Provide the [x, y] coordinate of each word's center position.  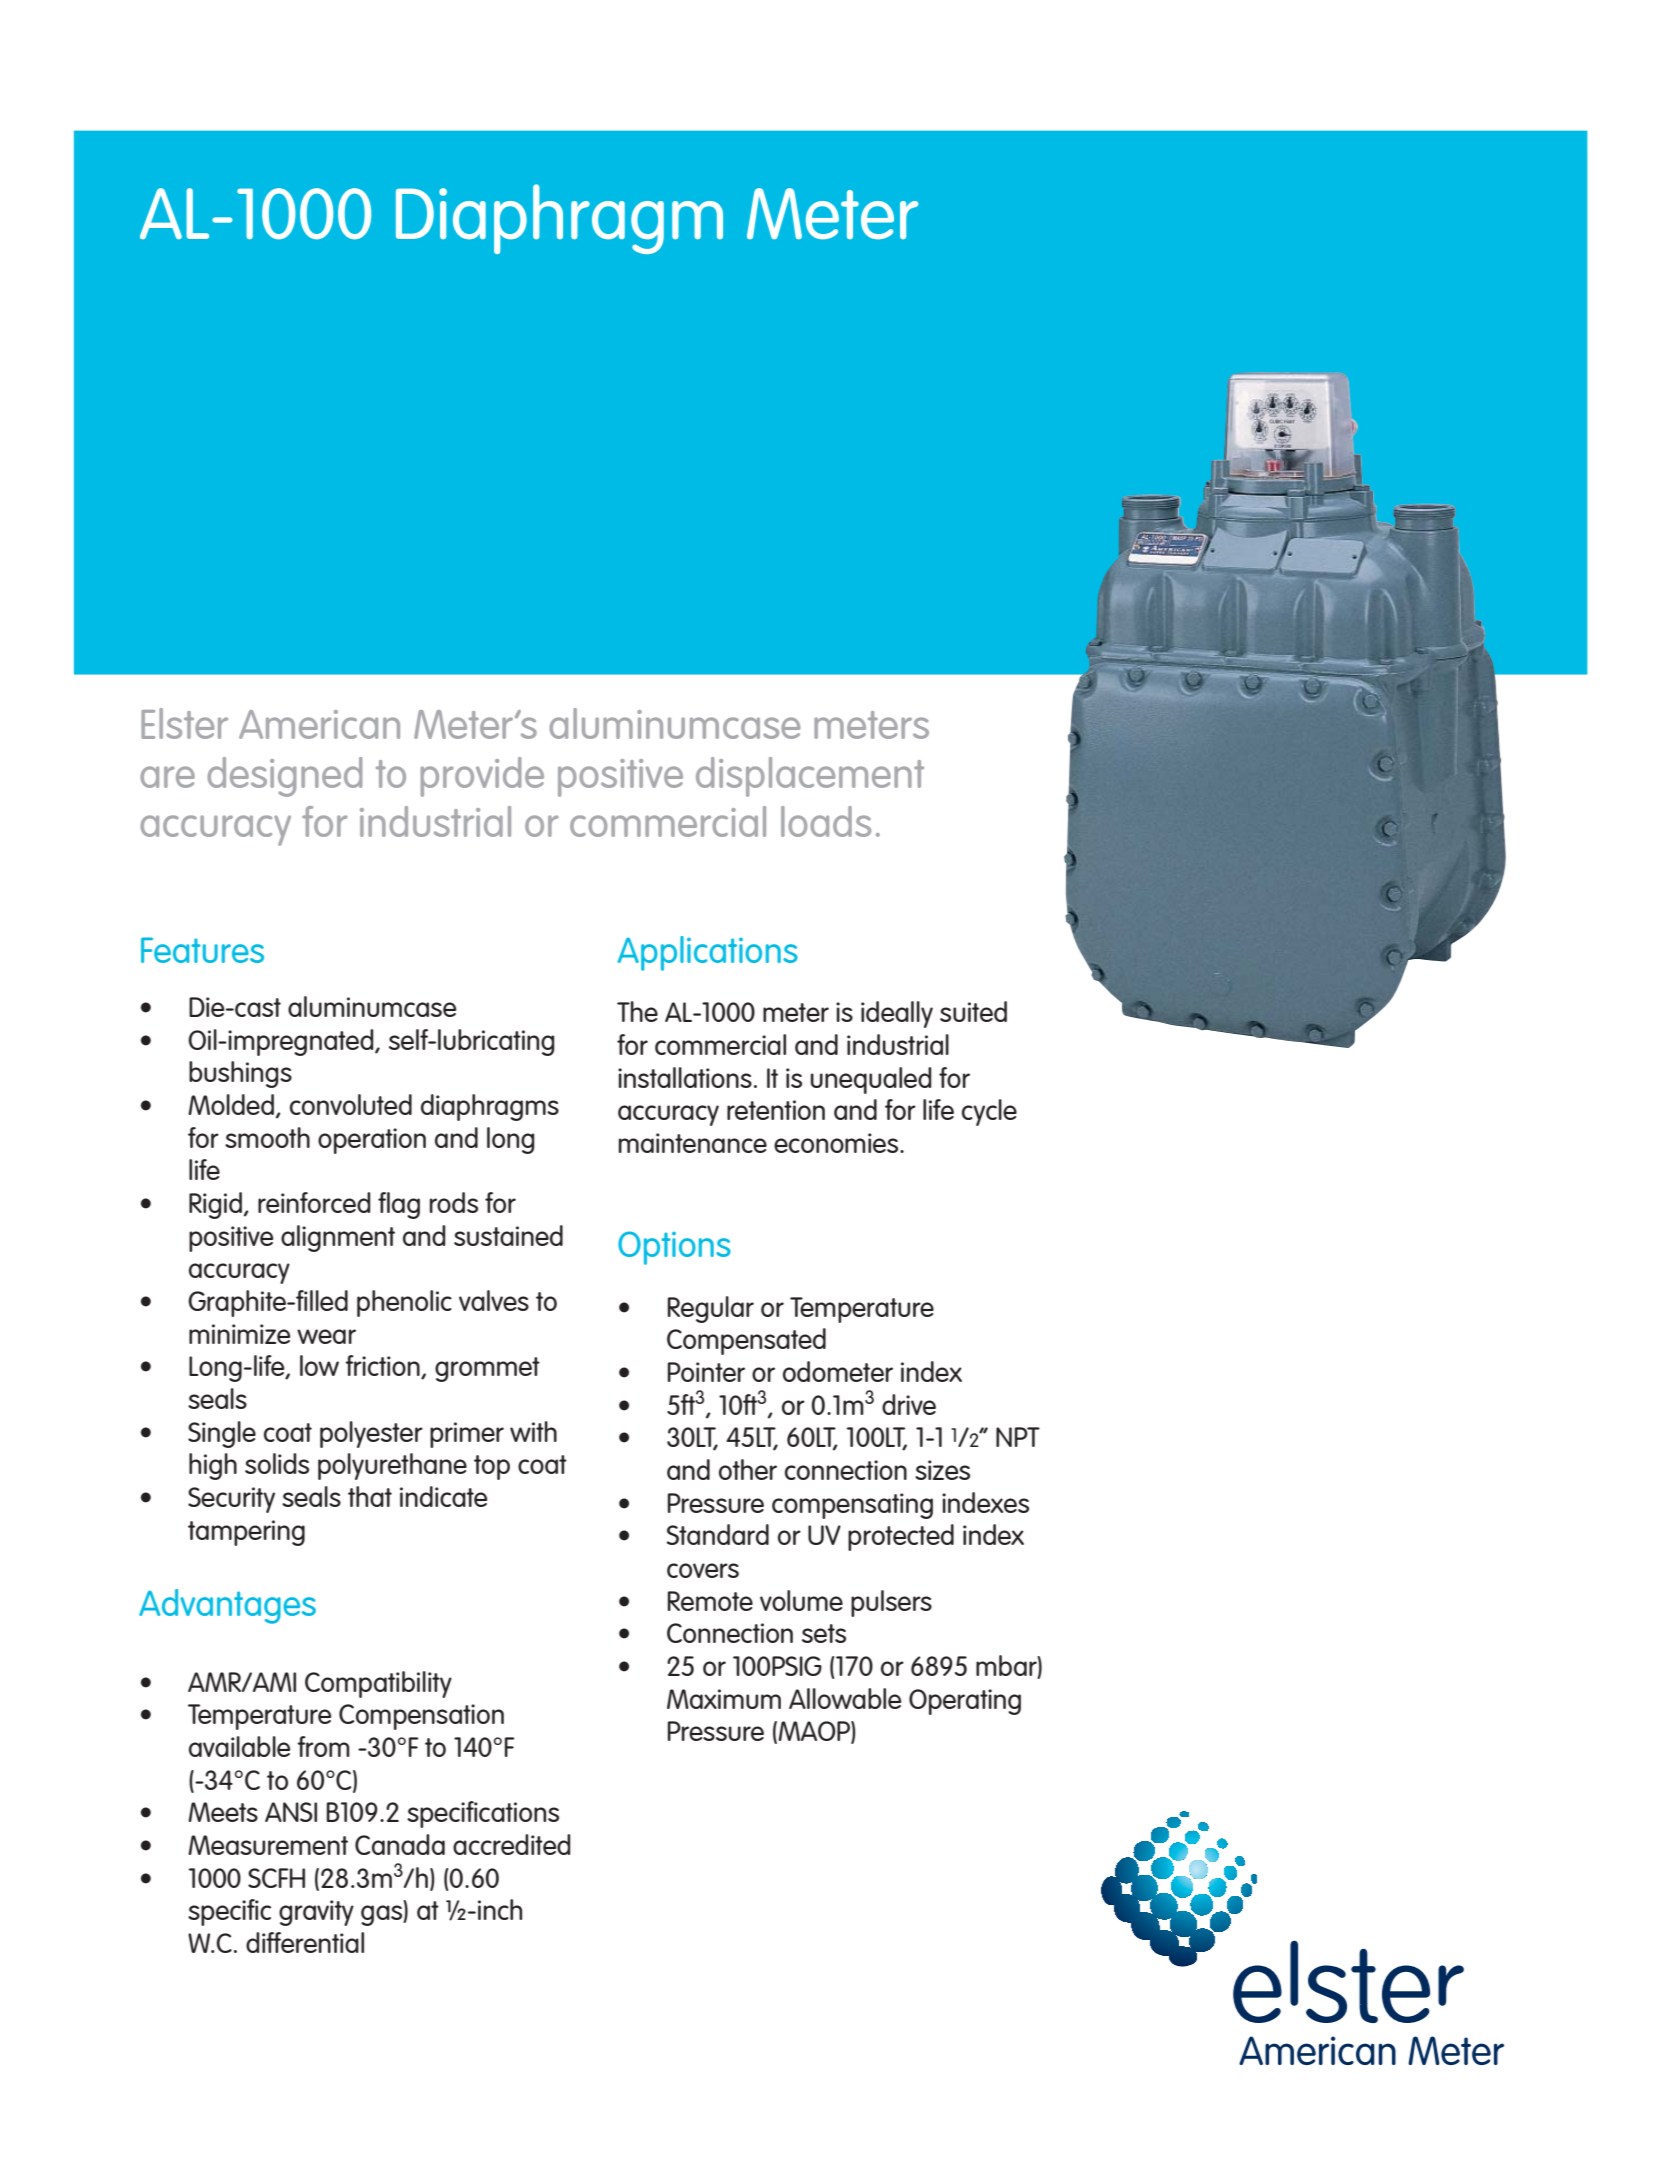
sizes [942, 1470]
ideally [897, 1014]
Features [202, 950]
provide [482, 777]
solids [277, 1463]
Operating [965, 1702]
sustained [508, 1235]
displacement [810, 777]
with [533, 1431]
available [239, 1746]
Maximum [724, 1699]
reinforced [314, 1202]
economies [837, 1143]
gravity [316, 1913]
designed [284, 777]
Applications [708, 953]
